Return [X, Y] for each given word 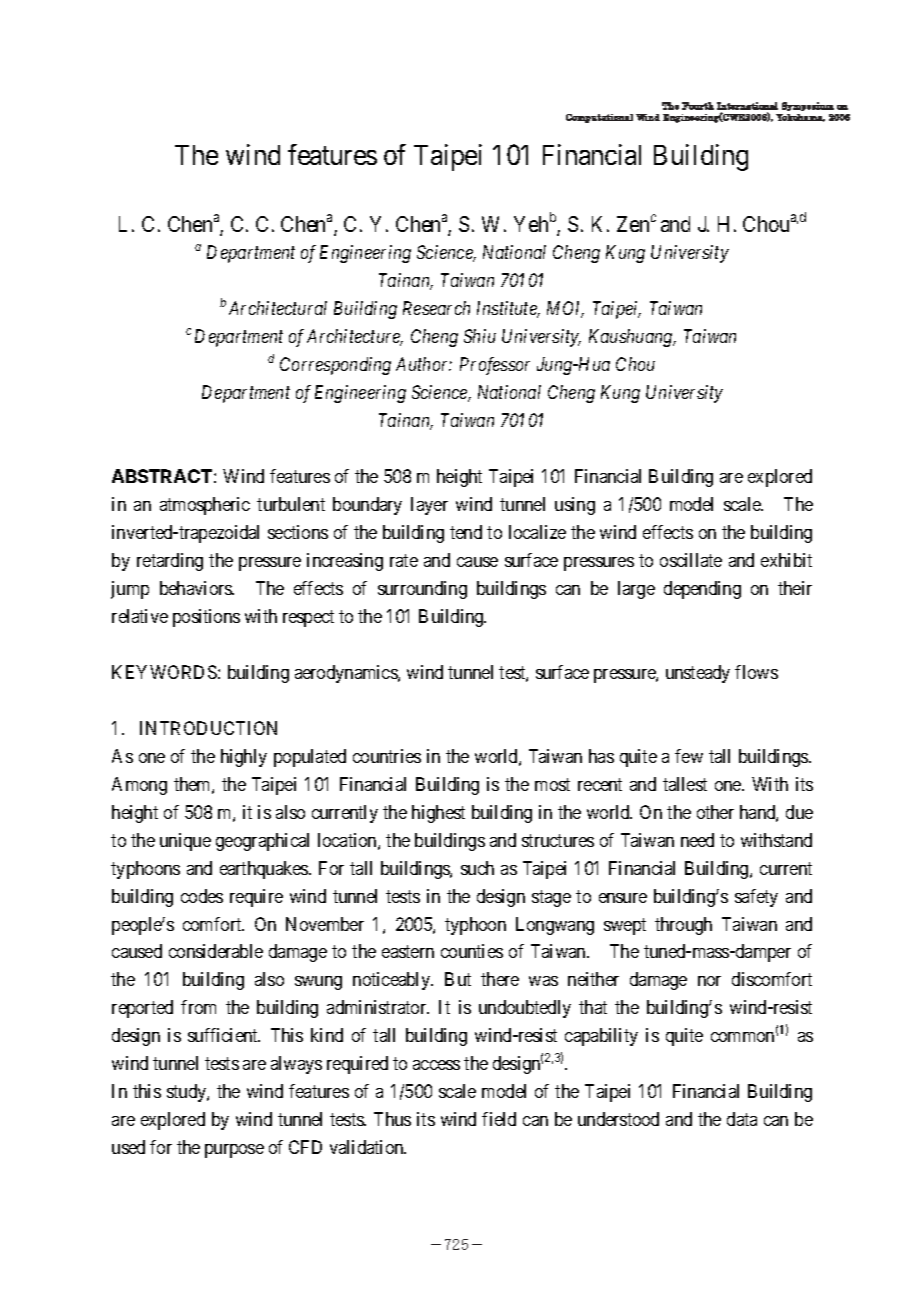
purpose [234, 1151]
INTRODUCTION [208, 728]
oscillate [691, 560]
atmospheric [205, 506]
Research [436, 308]
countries [387, 756]
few [689, 756]
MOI [565, 309]
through [683, 926]
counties [472, 951]
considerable [216, 951]
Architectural [278, 308]
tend [466, 532]
